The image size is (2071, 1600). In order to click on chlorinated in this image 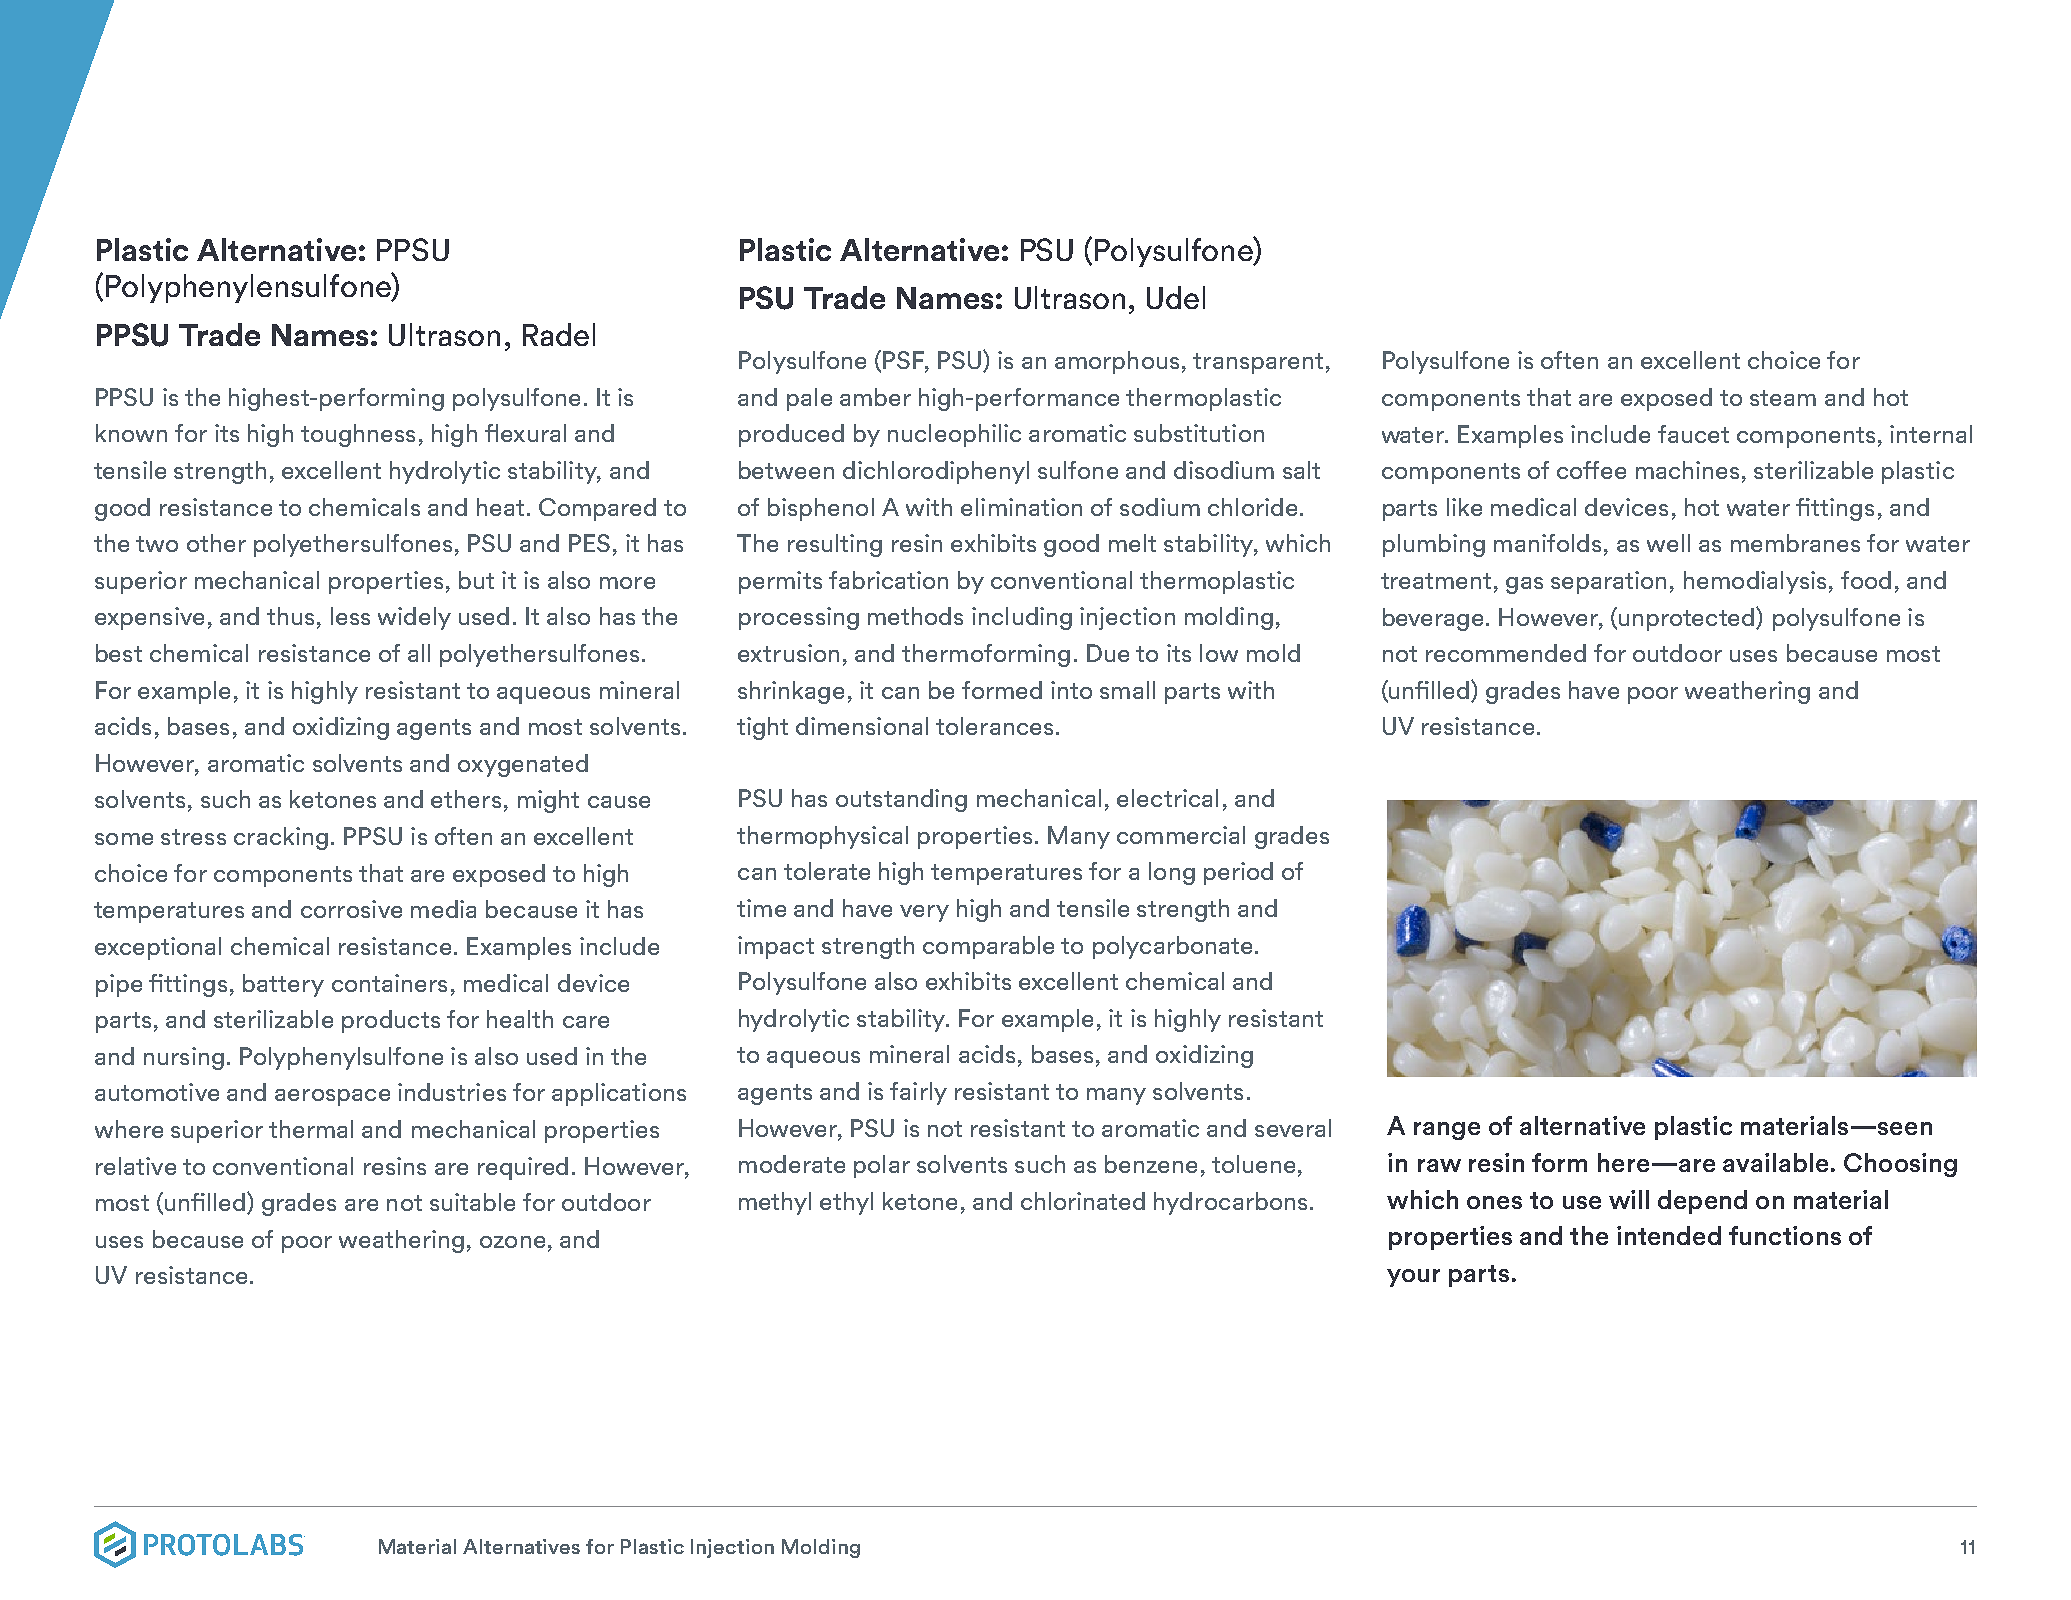, I will do `click(1083, 1201)`.
